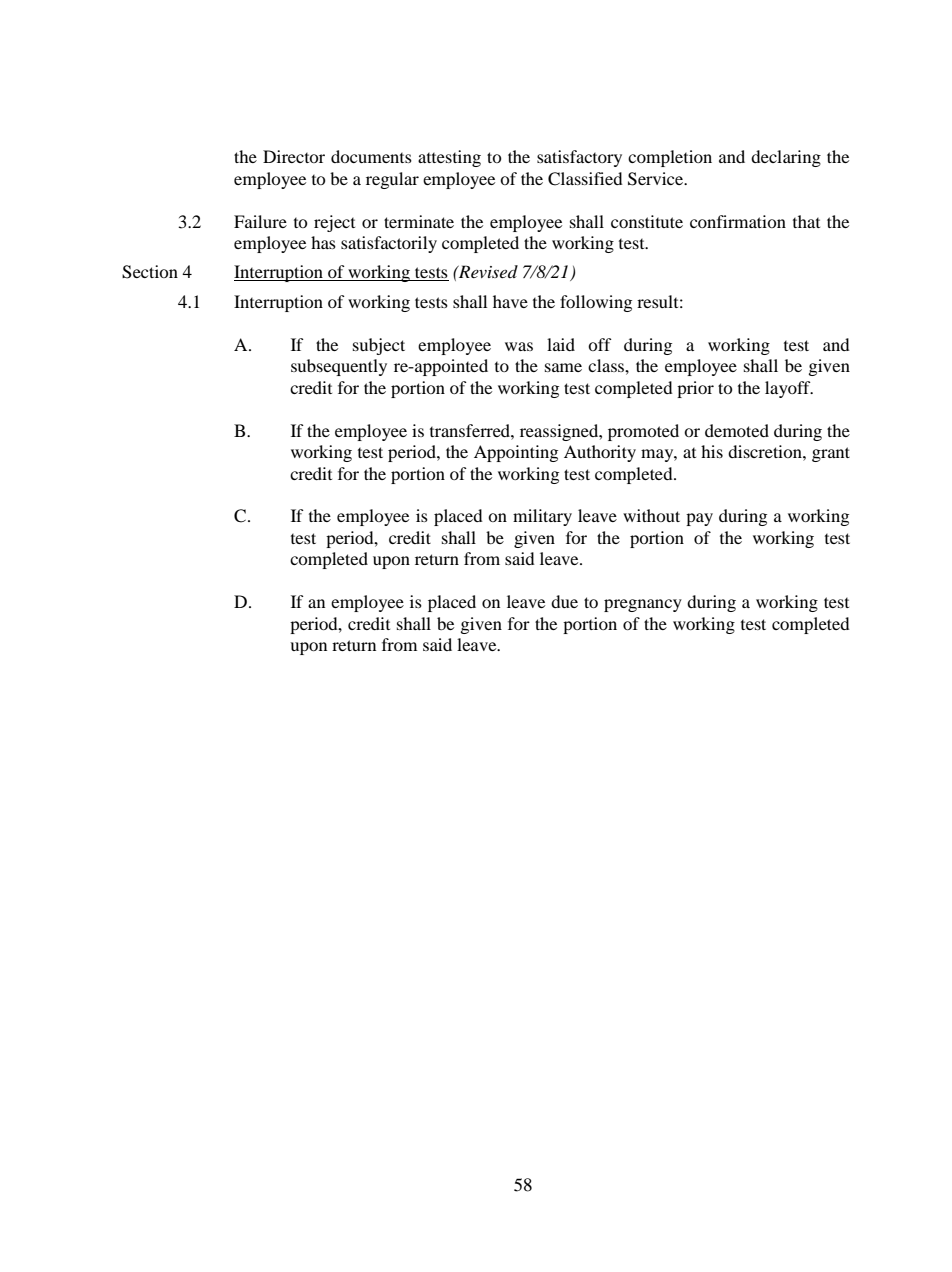  I want to click on pay, so click(699, 519).
